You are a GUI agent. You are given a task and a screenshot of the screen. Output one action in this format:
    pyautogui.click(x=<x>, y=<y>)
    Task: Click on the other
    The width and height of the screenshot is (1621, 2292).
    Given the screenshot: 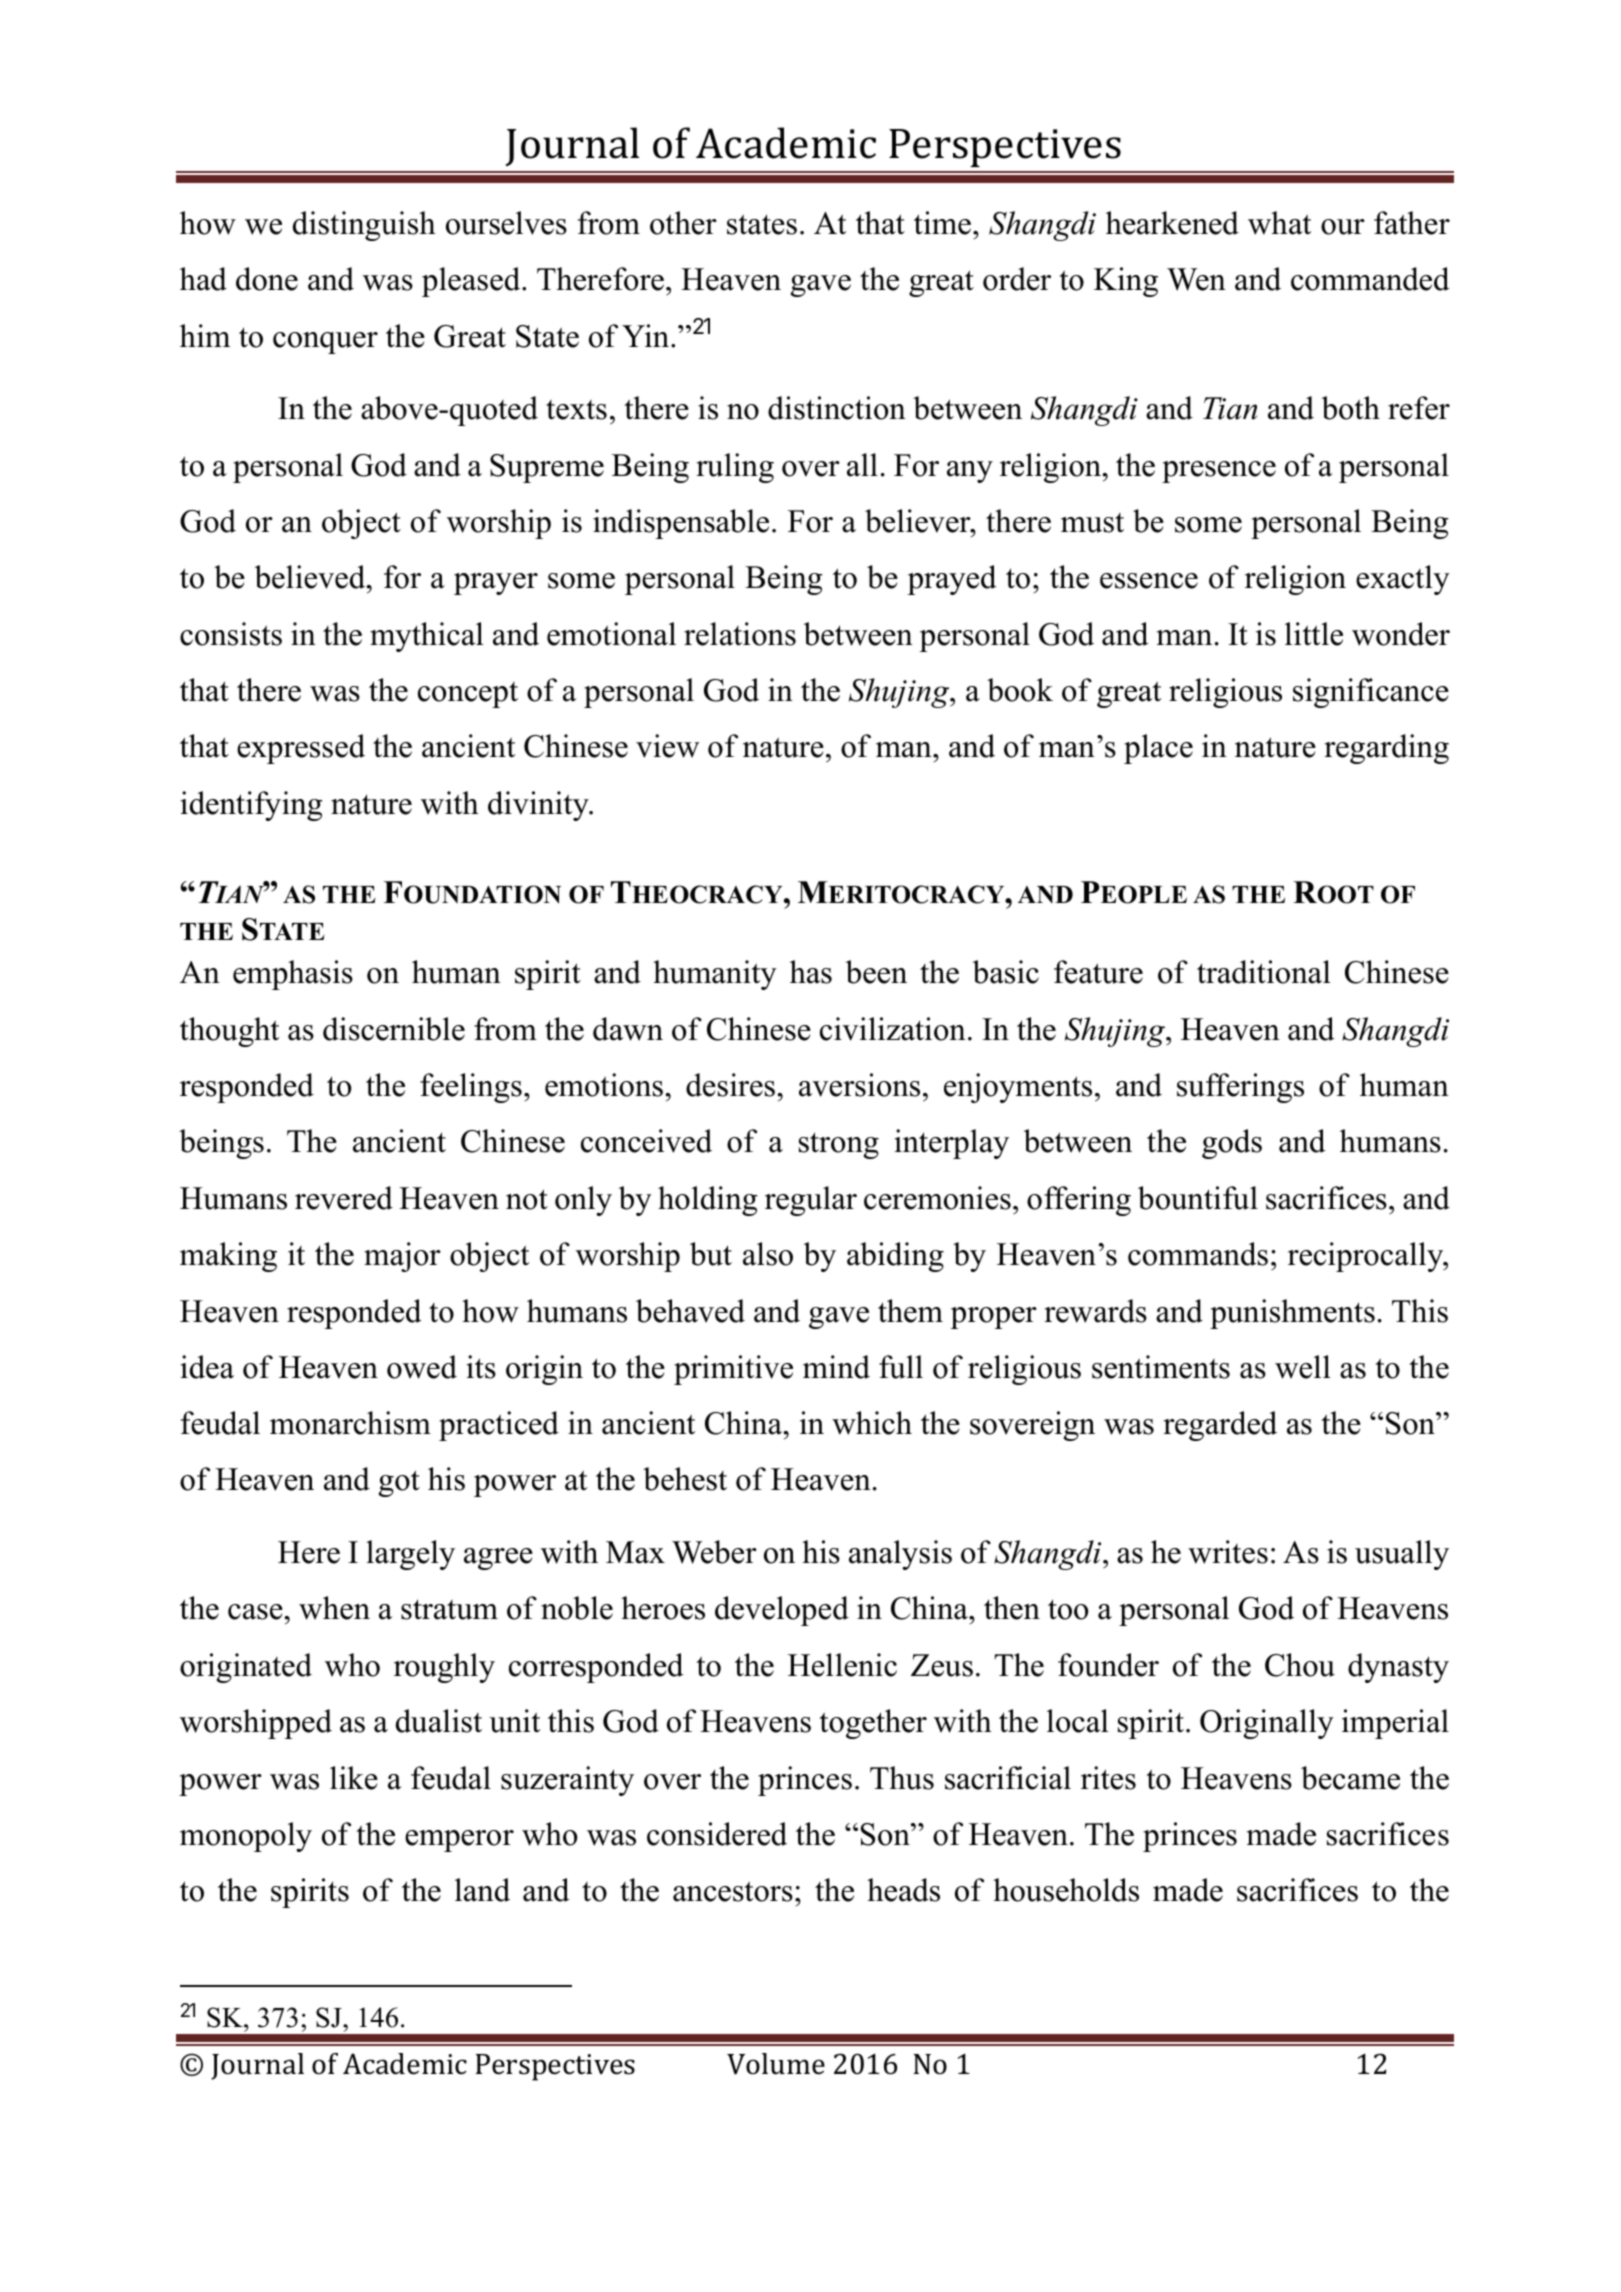 What is the action you would take?
    pyautogui.click(x=683, y=223)
